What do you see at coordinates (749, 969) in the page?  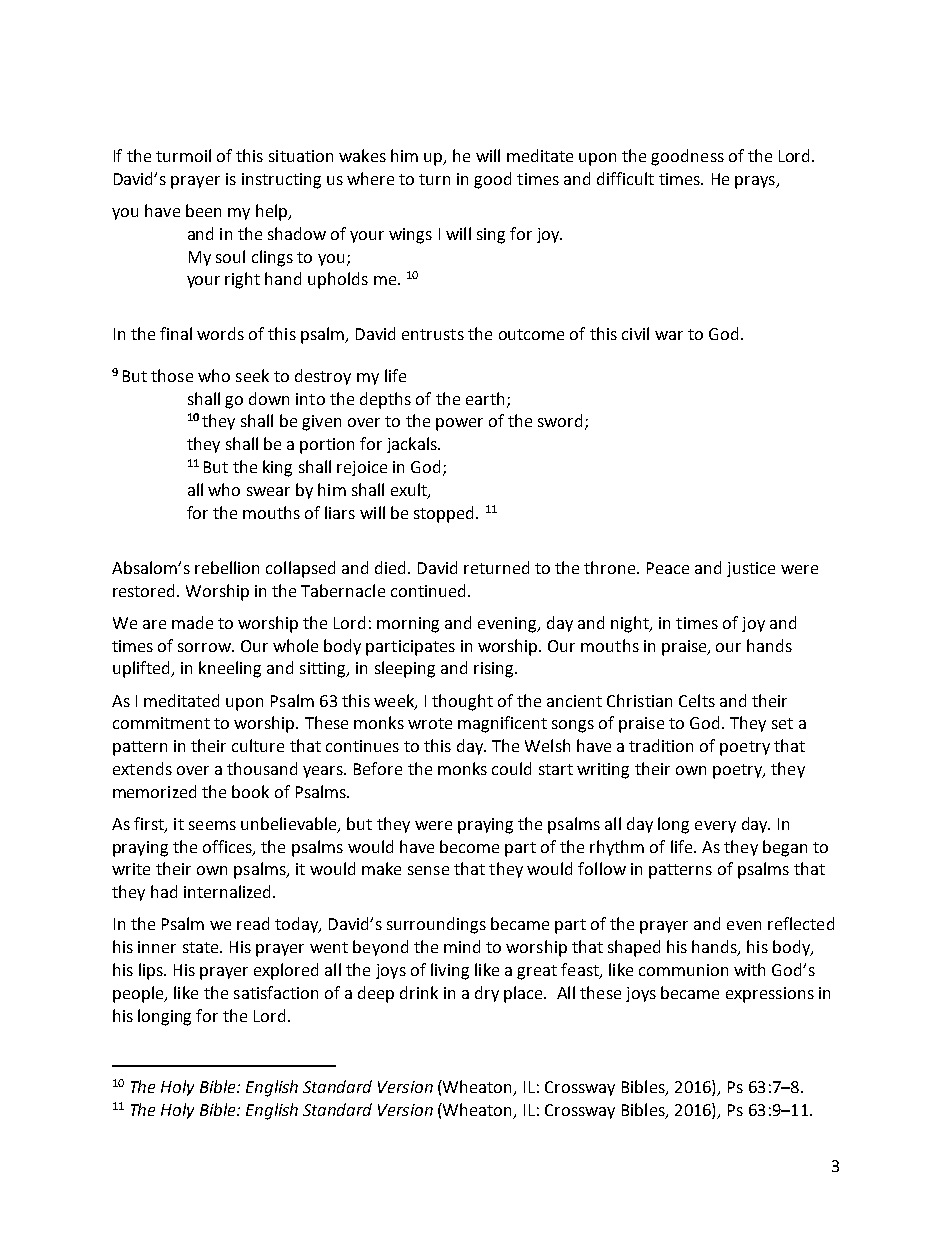 I see `with` at bounding box center [749, 969].
